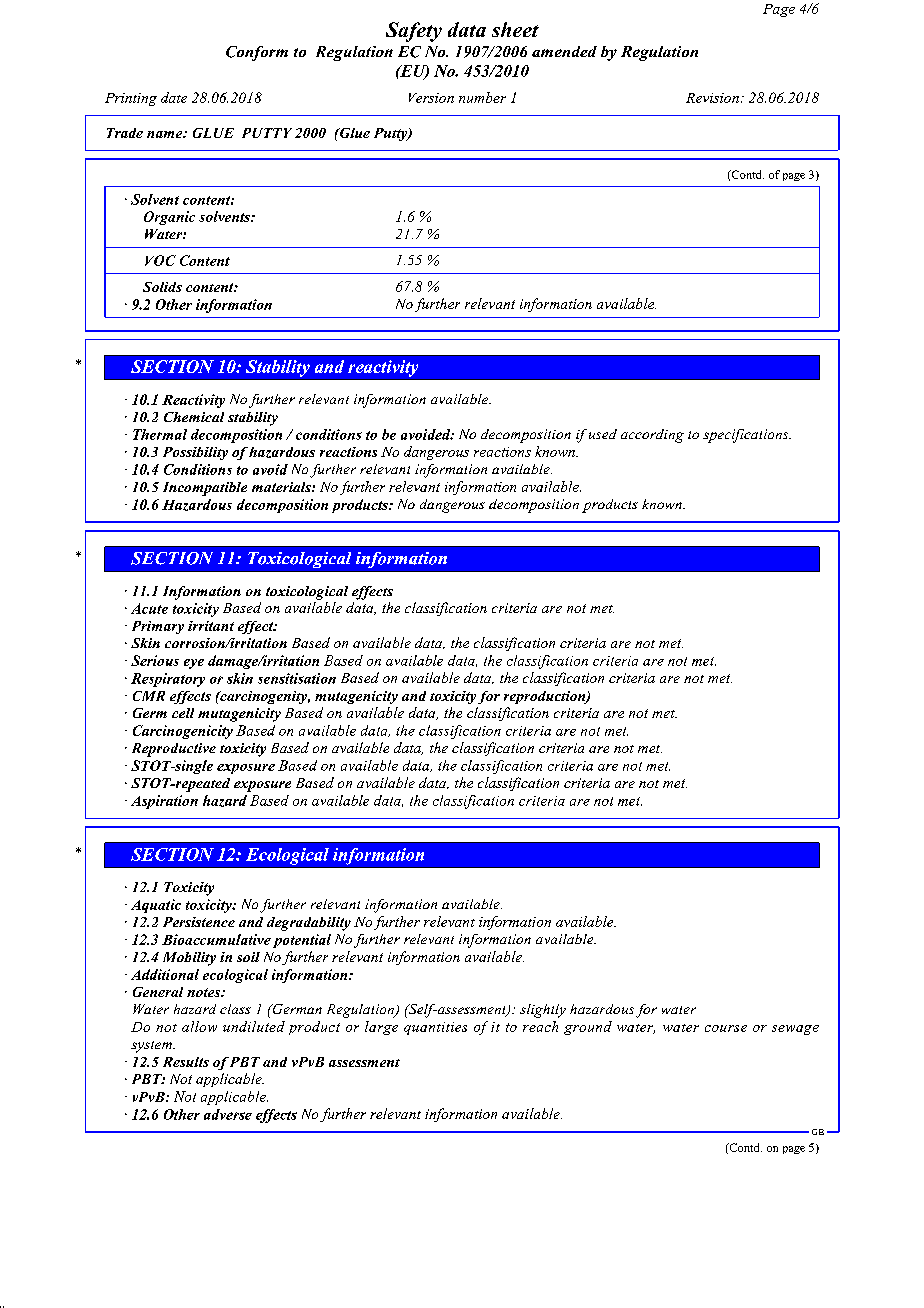  I want to click on course, so click(726, 1028).
